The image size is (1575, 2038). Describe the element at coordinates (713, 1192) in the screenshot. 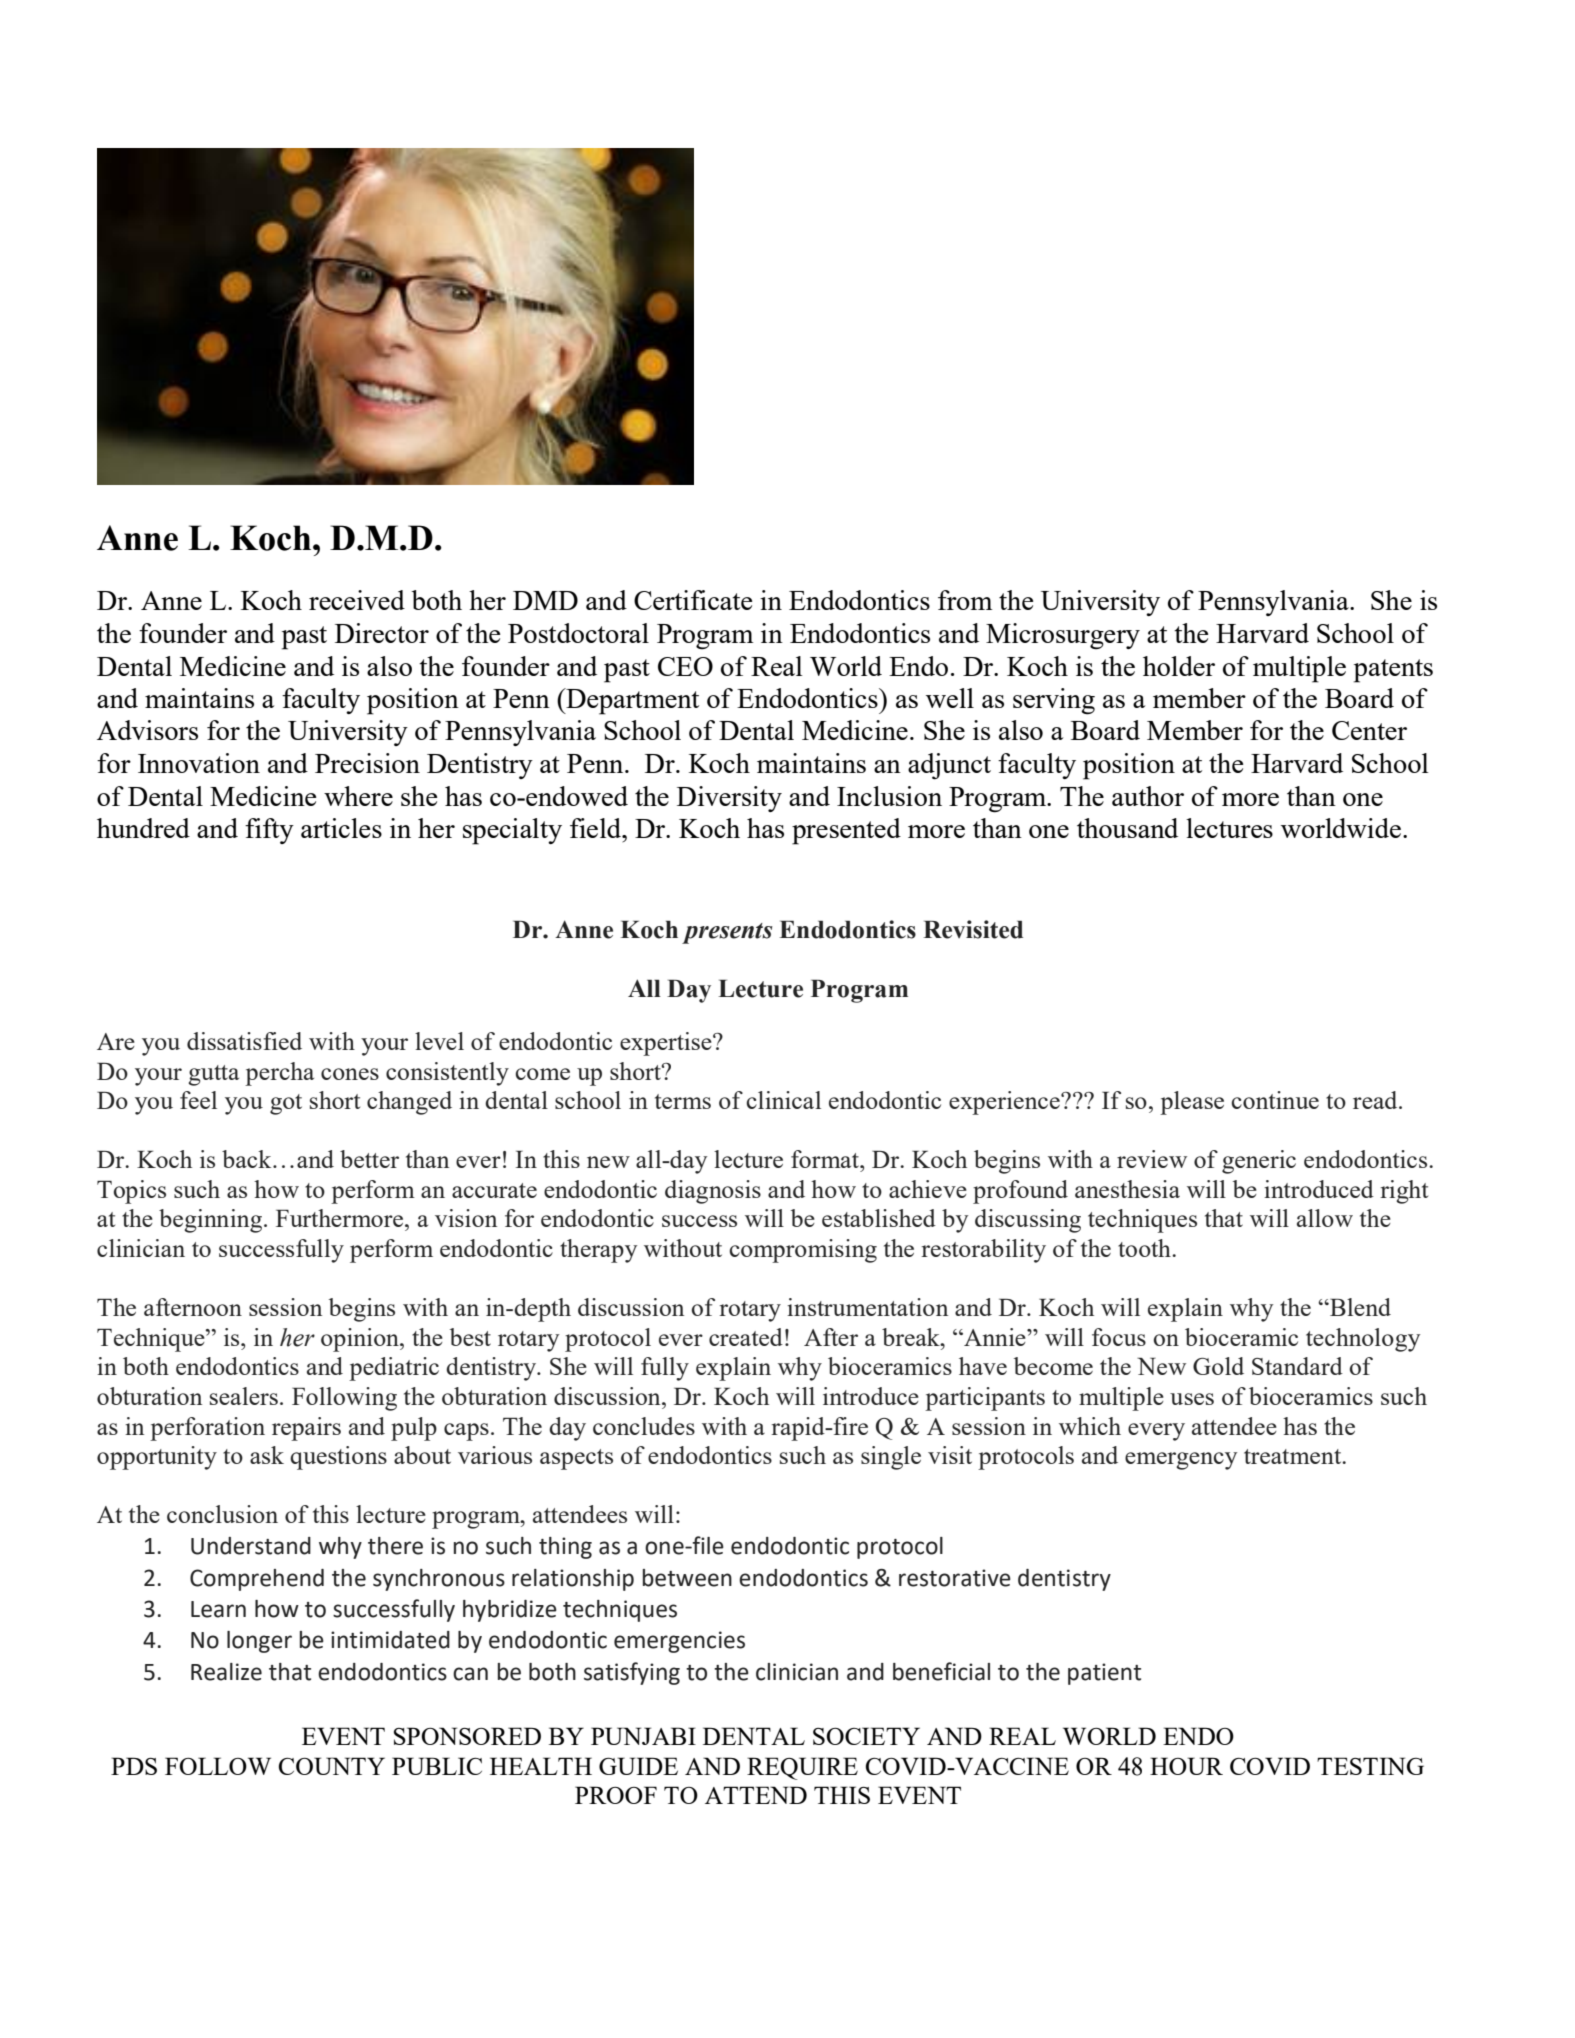

I see `diagnosis` at that location.
